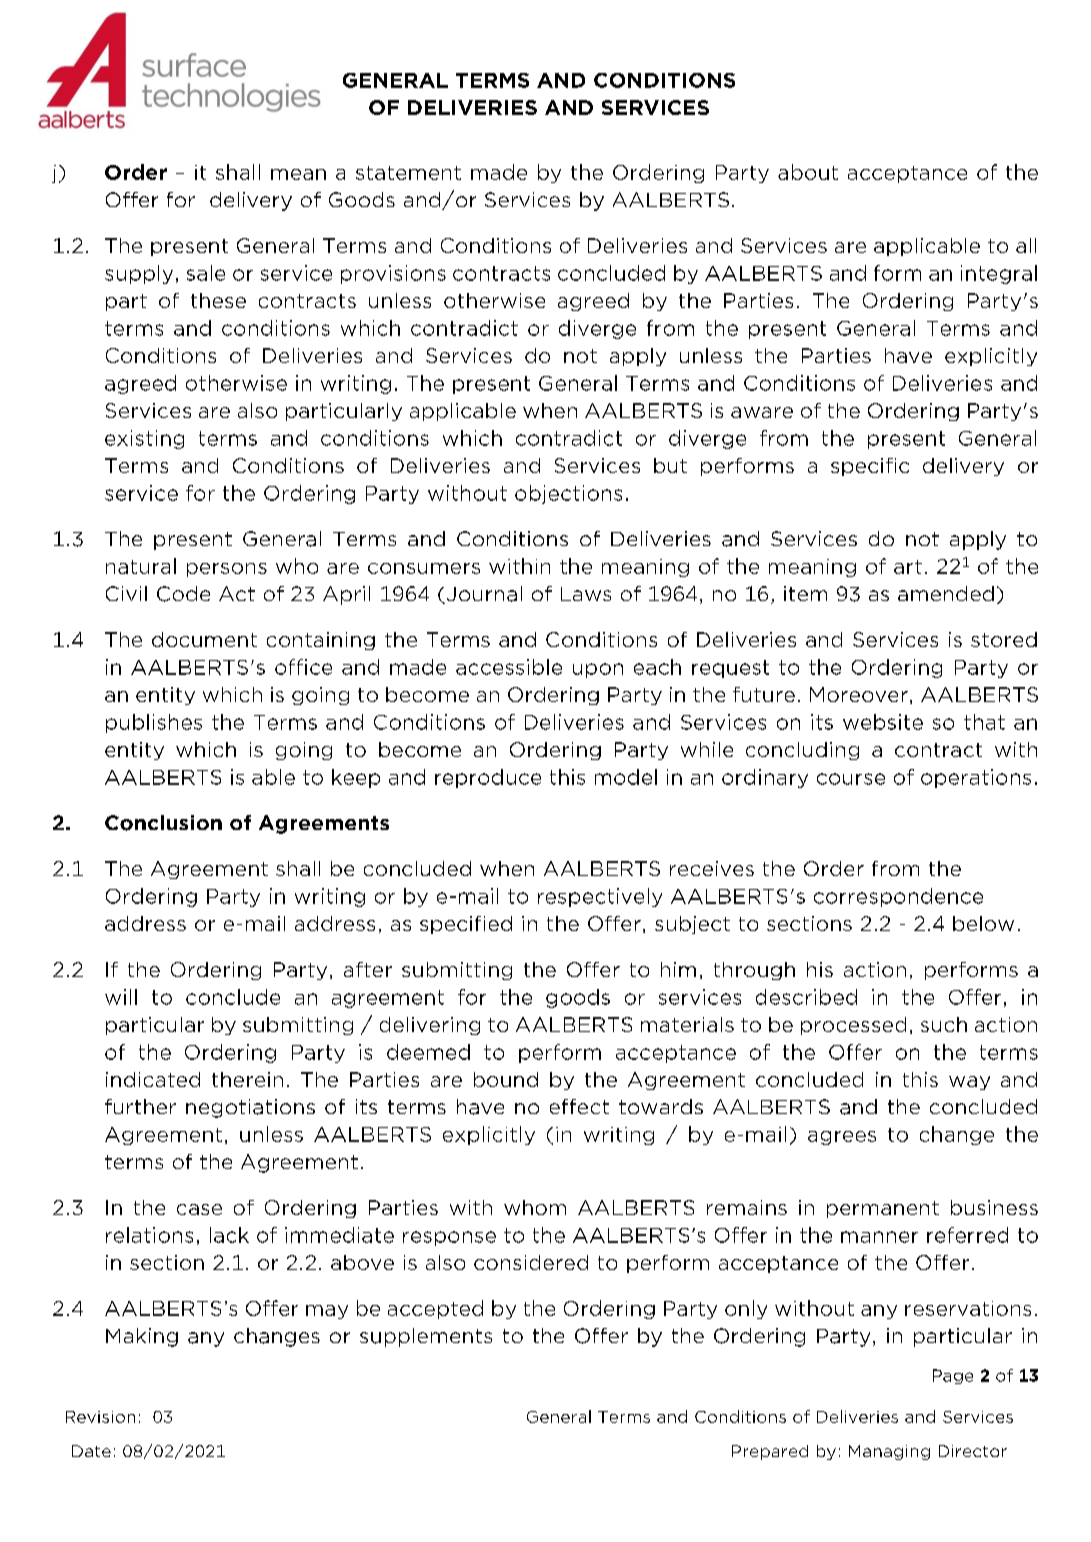 This screenshot has width=1091, height=1542. I want to click on about, so click(808, 172).
